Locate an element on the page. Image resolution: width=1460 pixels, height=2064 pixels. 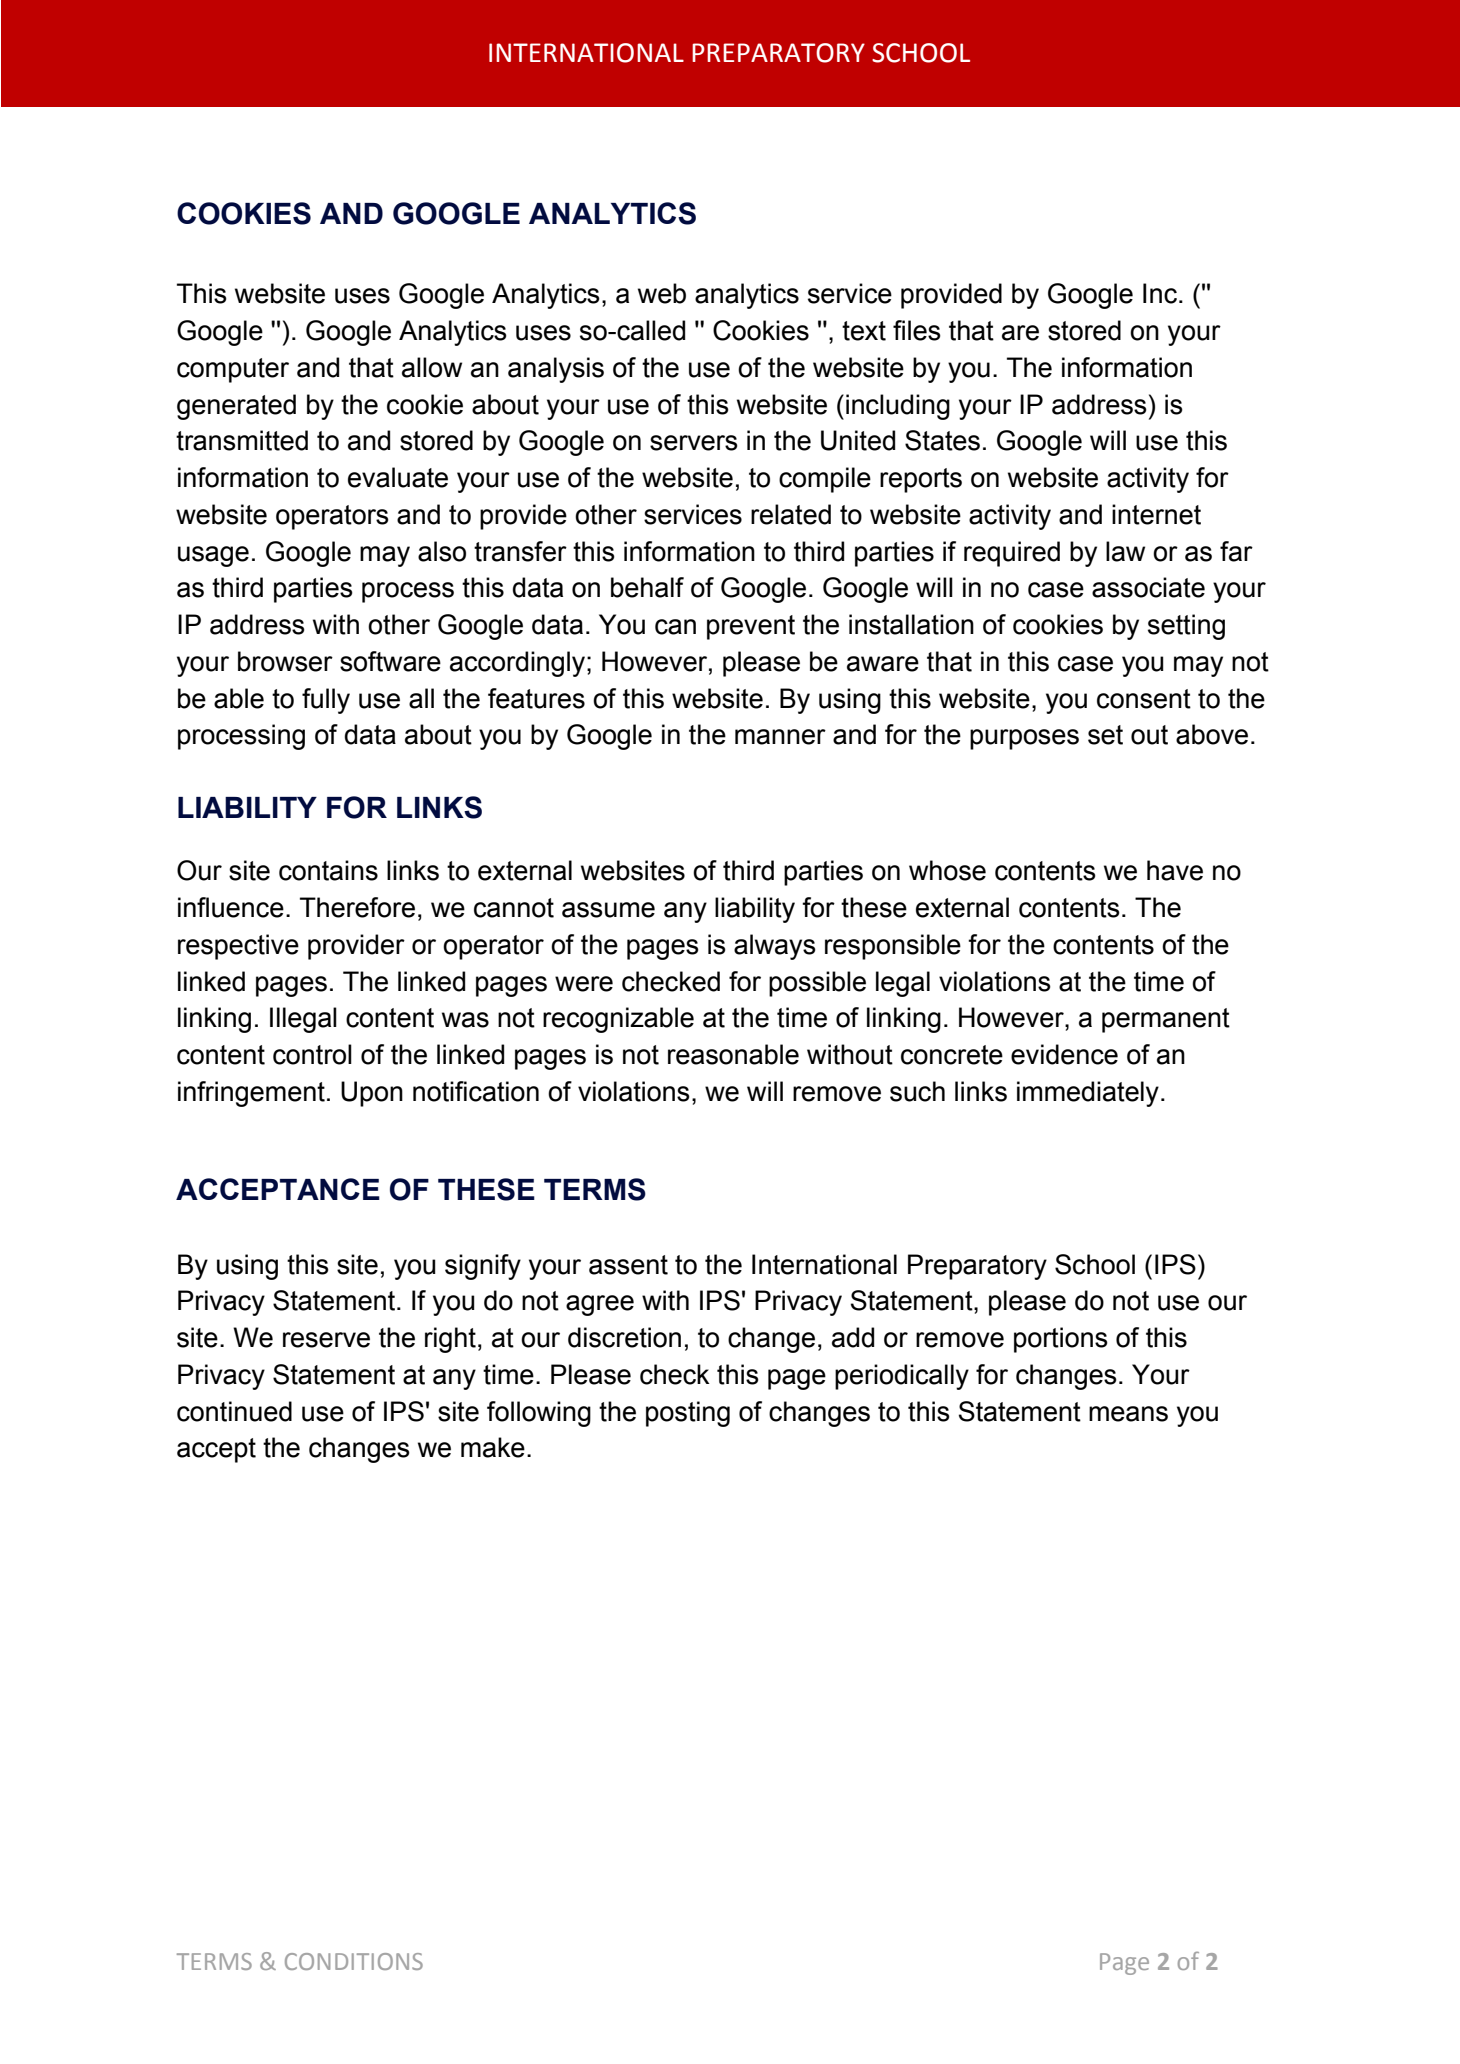
Upon is located at coordinates (372, 1094).
